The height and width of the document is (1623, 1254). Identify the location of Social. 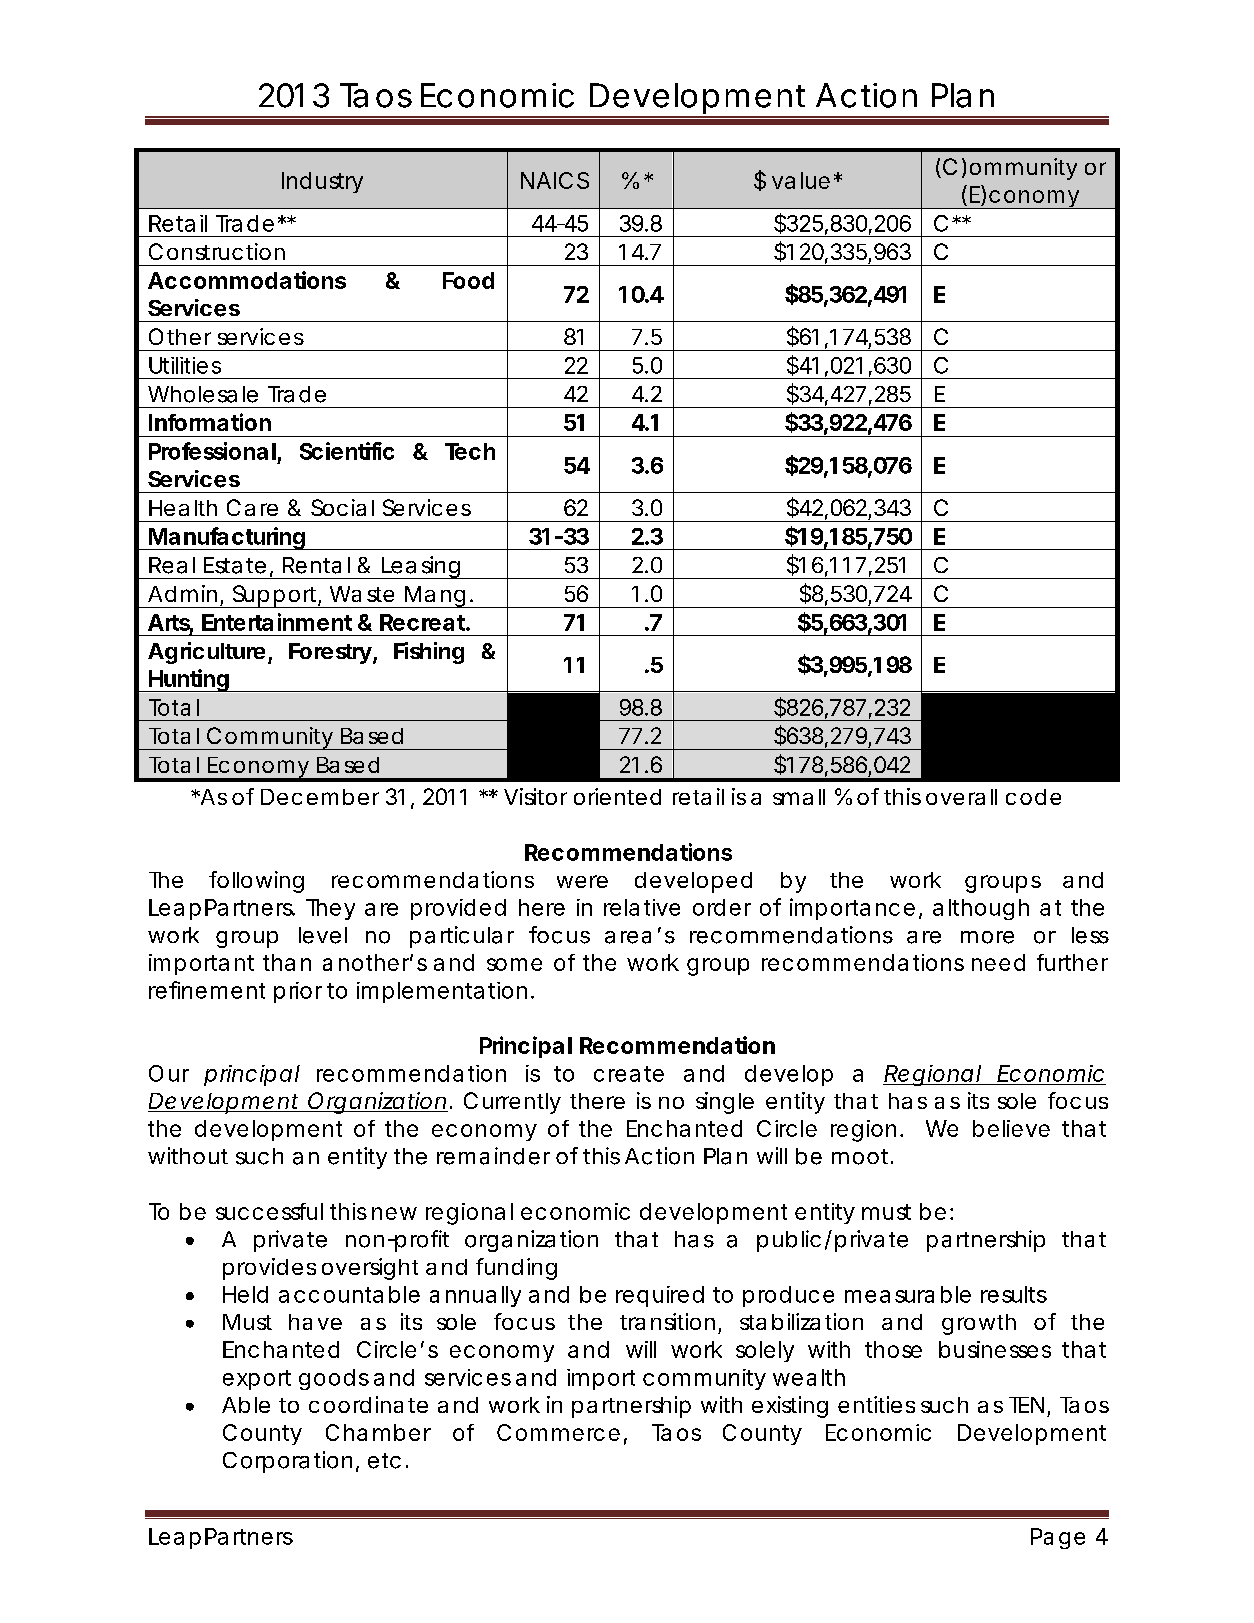
(342, 507).
